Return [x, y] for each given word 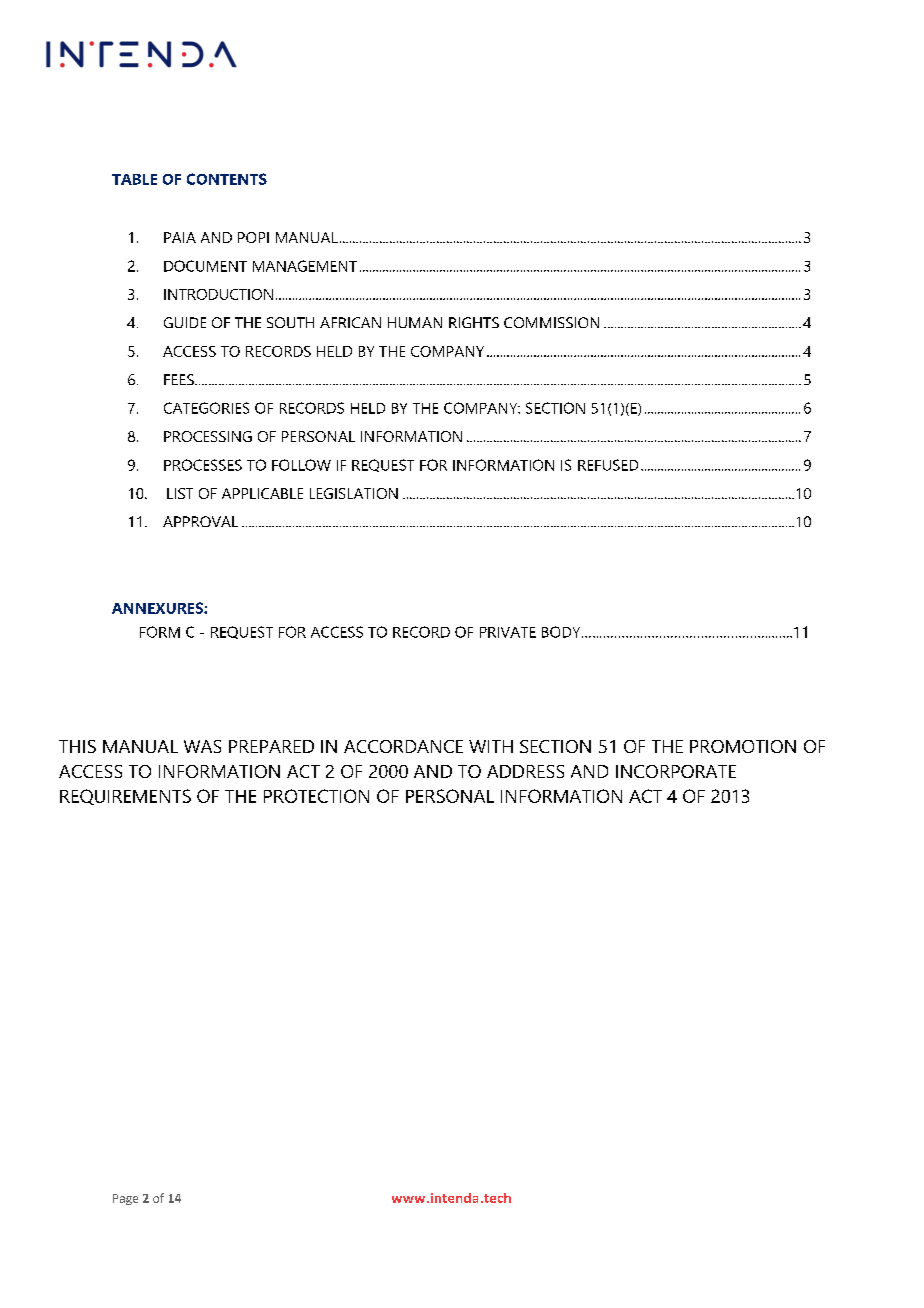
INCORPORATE [676, 771]
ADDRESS [525, 771]
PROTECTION [316, 796]
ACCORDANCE [403, 746]
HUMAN [415, 322]
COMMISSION [551, 322]
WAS [202, 746]
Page [125, 1199]
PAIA [180, 237]
